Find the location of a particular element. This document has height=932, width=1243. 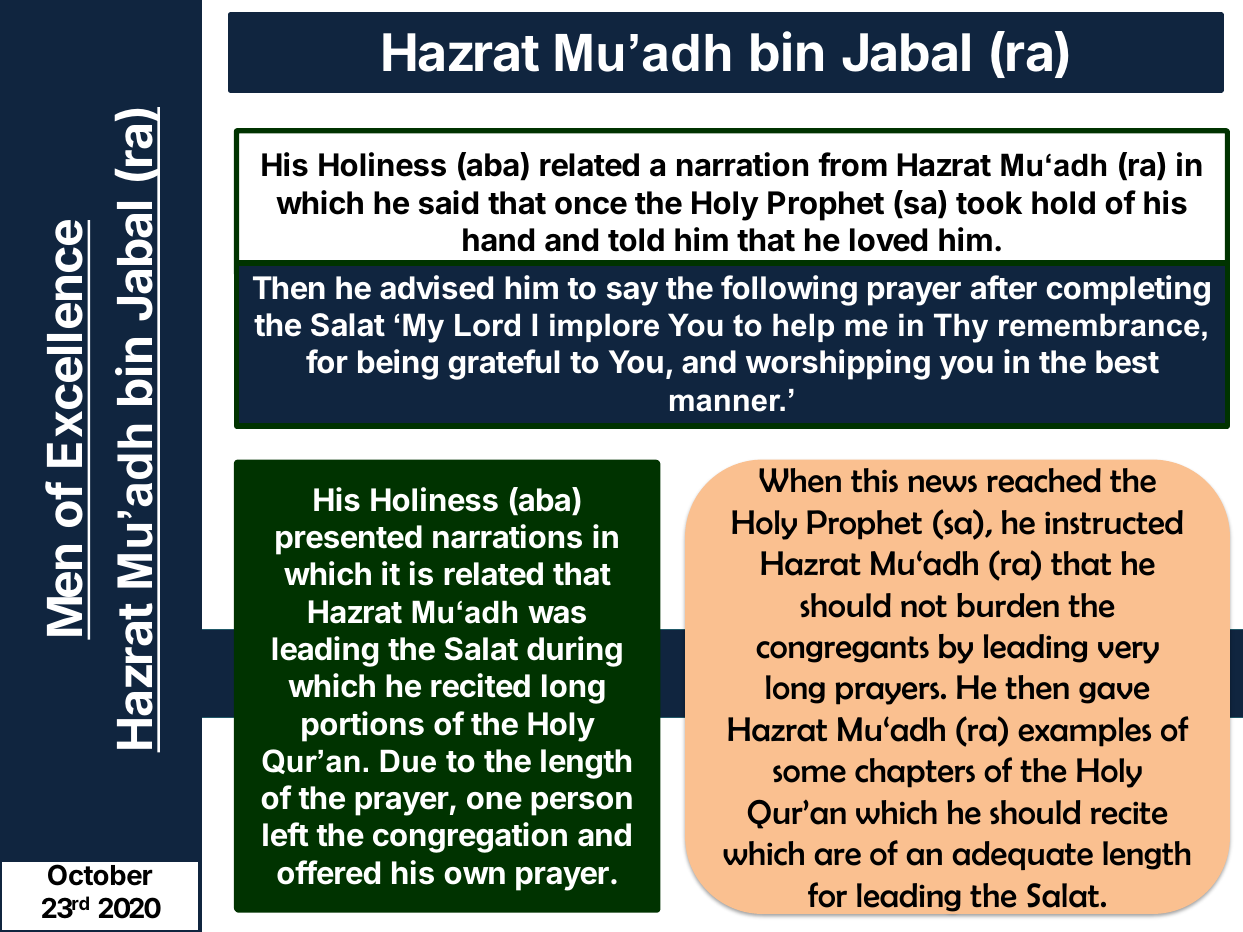

said is located at coordinates (448, 202).
